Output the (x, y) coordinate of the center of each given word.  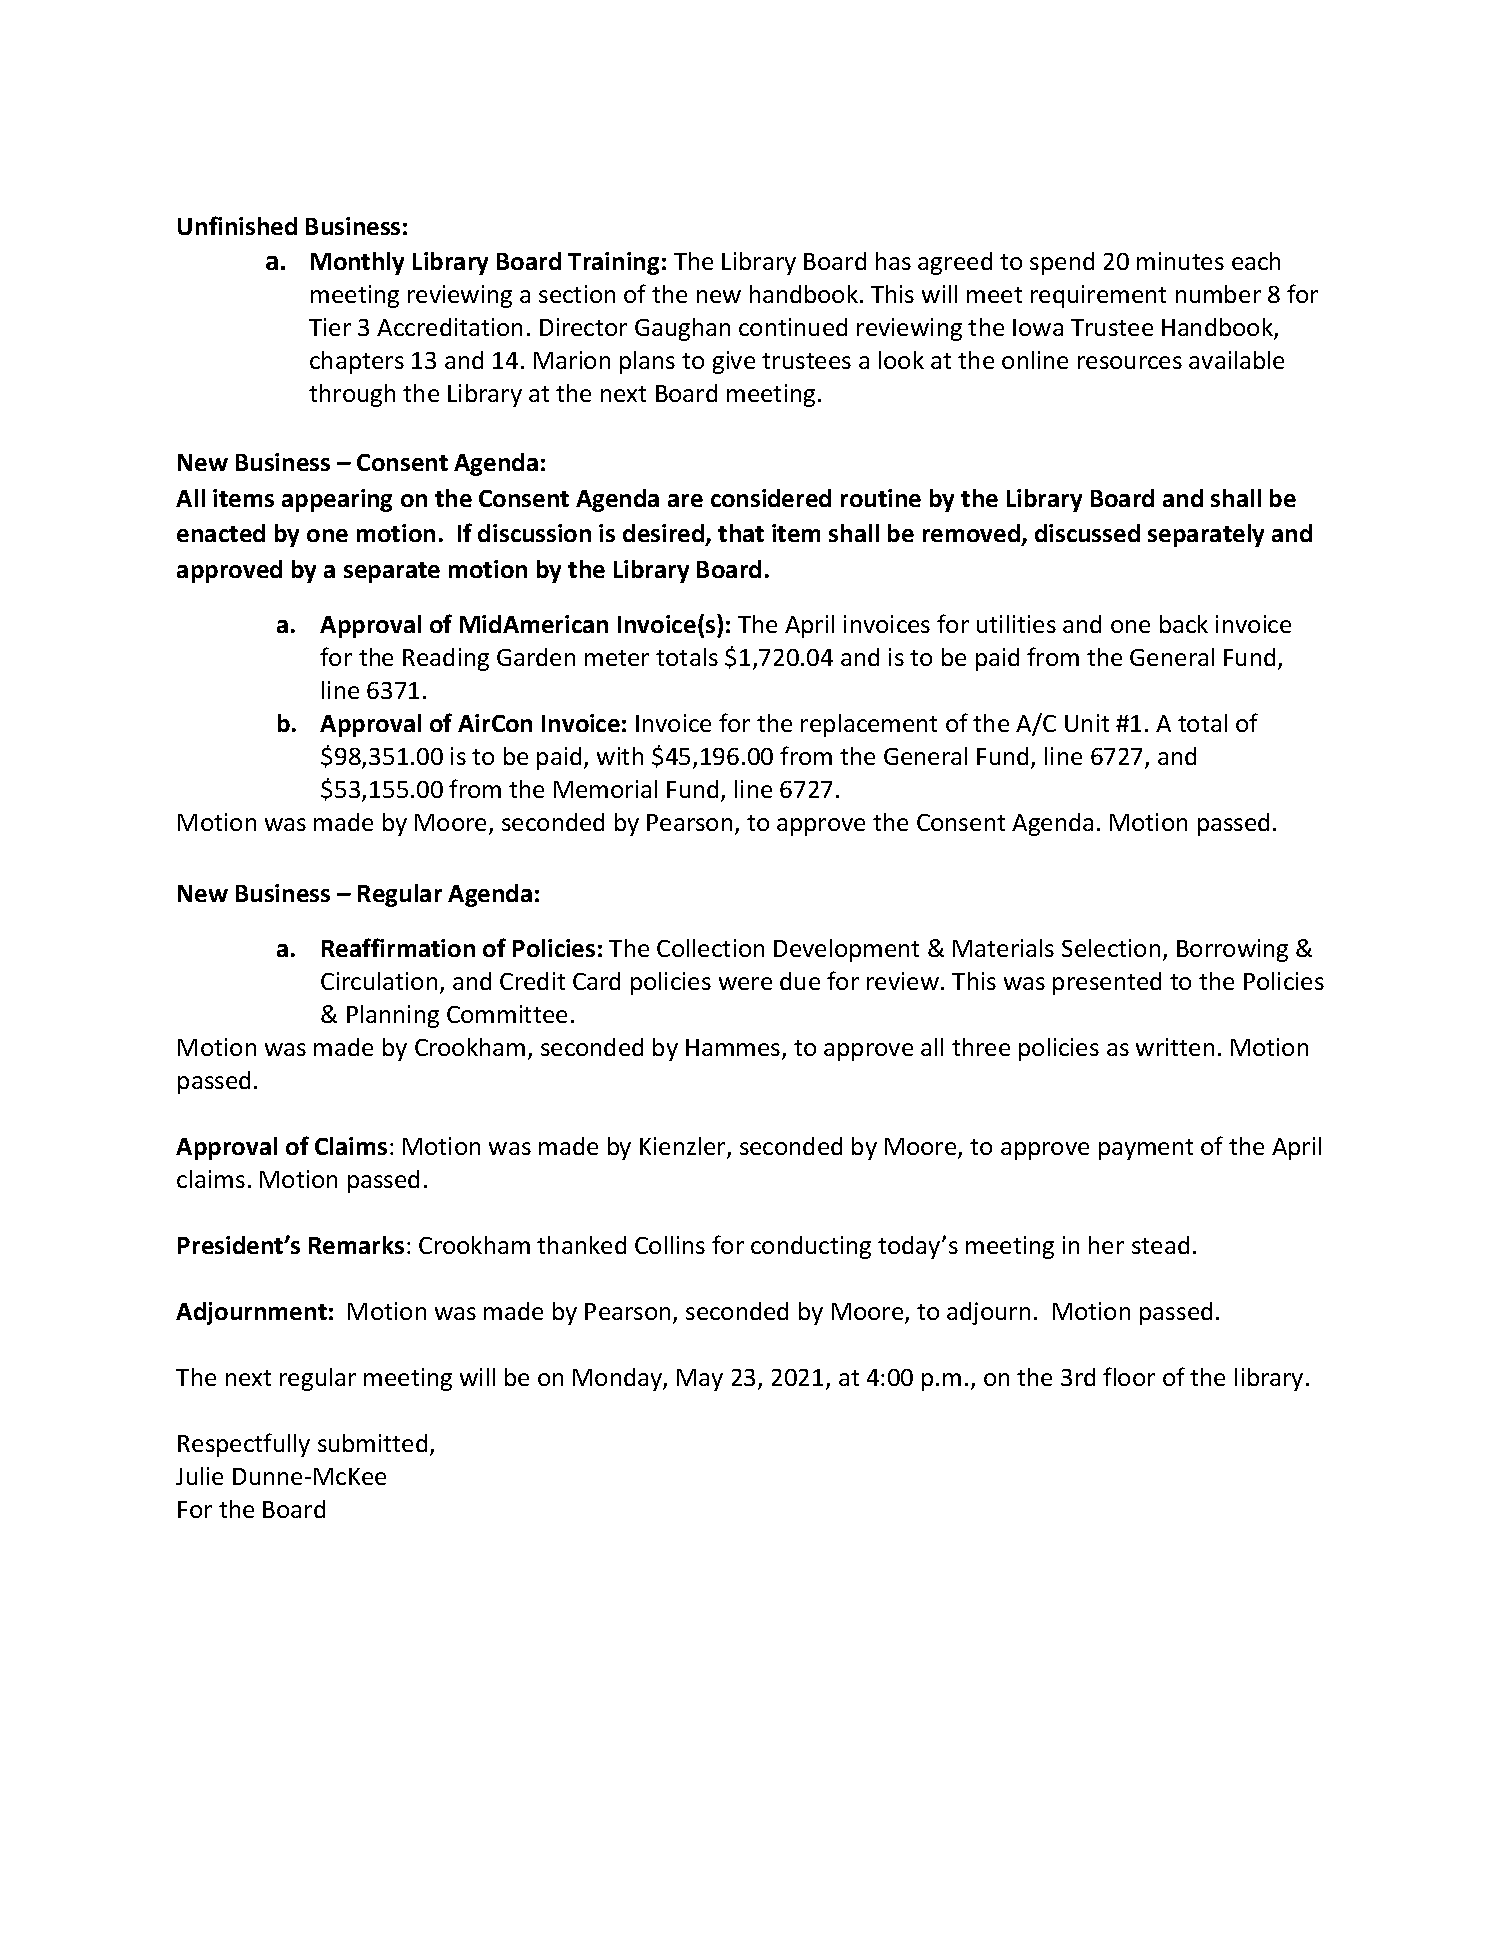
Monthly (357, 263)
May (700, 1380)
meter (617, 658)
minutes (1180, 261)
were (745, 983)
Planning (393, 1016)
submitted (372, 1443)
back (1184, 624)
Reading (446, 659)
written (1175, 1047)
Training (613, 263)
